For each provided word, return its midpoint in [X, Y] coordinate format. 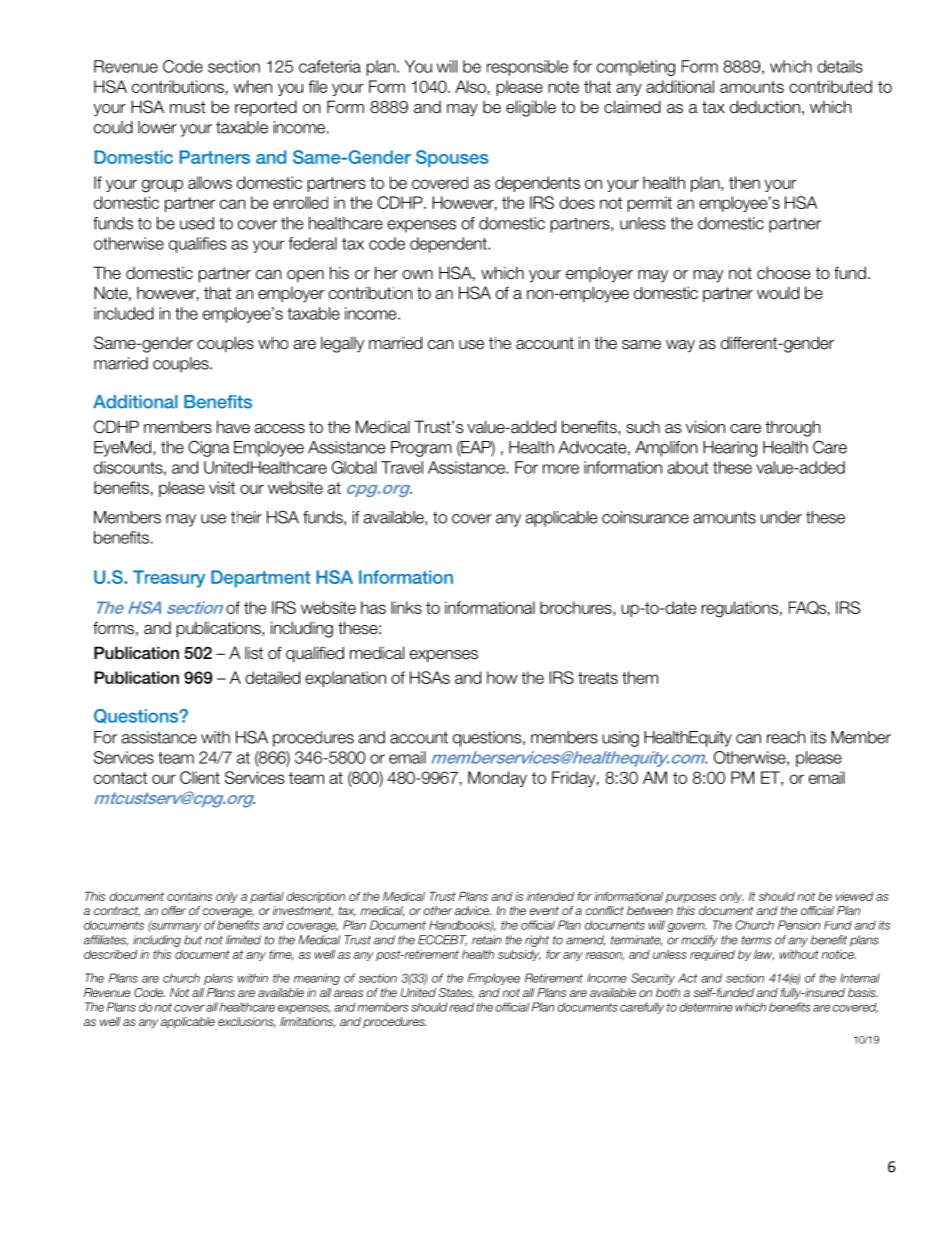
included [124, 313]
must [188, 107]
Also [470, 86]
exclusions [246, 1022]
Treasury [169, 579]
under [781, 517]
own [418, 274]
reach [786, 737]
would [778, 293]
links [406, 607]
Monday [497, 779]
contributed [830, 86]
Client [200, 777]
